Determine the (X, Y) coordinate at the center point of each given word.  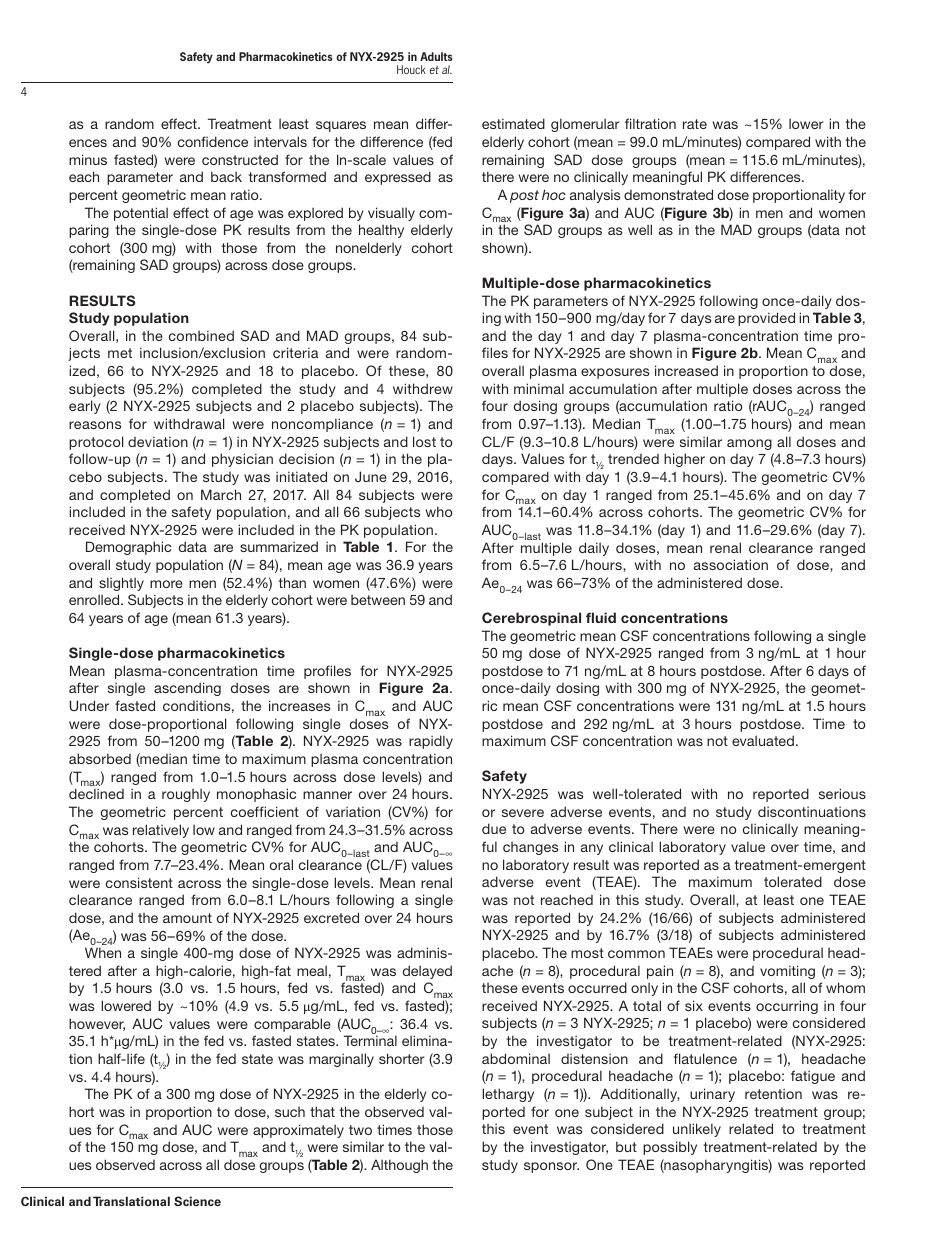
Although (399, 1166)
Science (197, 1201)
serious (842, 793)
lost (424, 441)
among (749, 444)
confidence (213, 141)
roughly (186, 795)
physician (242, 460)
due (494, 828)
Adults (436, 56)
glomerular (585, 125)
